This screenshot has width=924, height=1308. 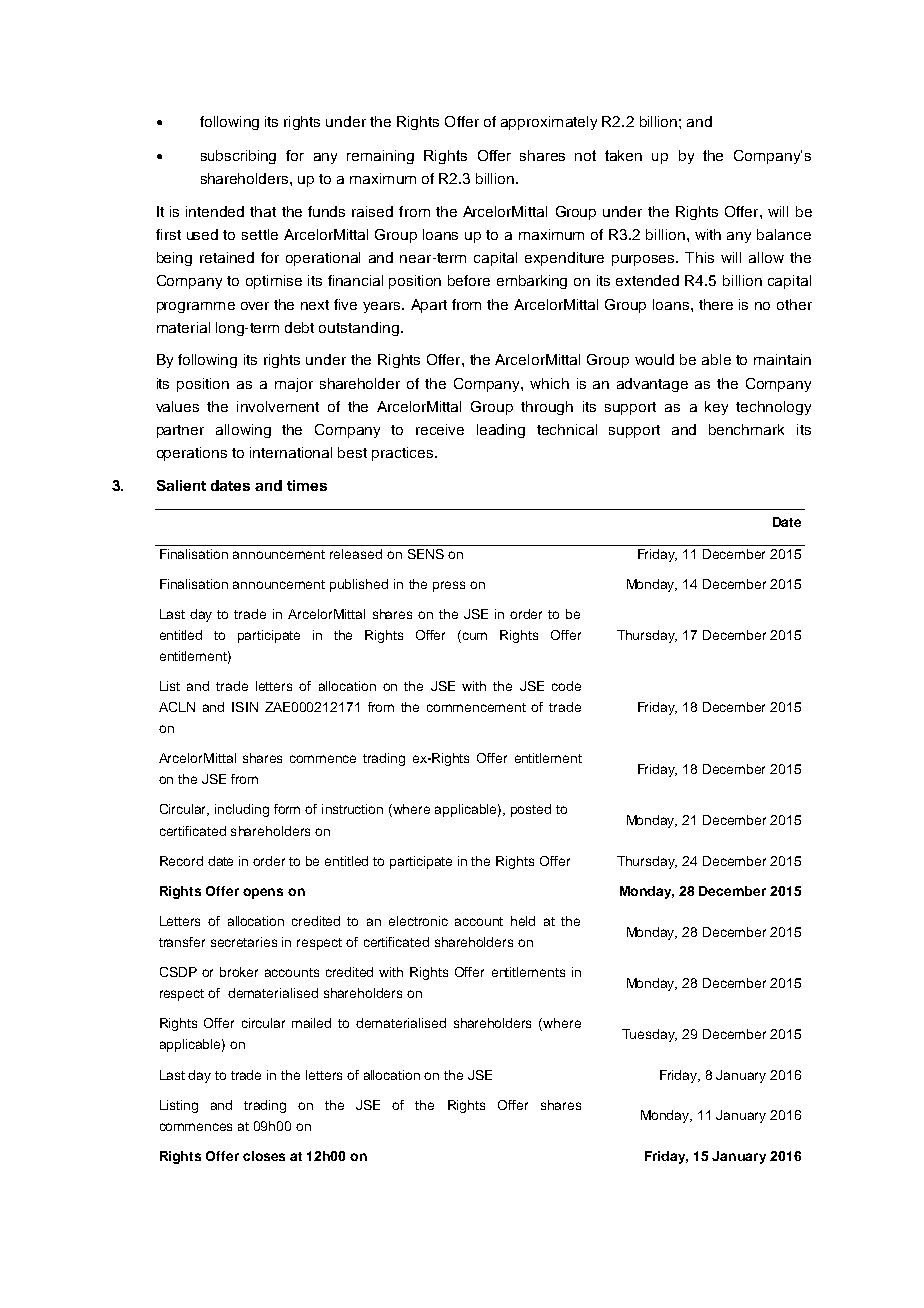 What do you see at coordinates (649, 1035) in the screenshot?
I see `Tuesday` at bounding box center [649, 1035].
